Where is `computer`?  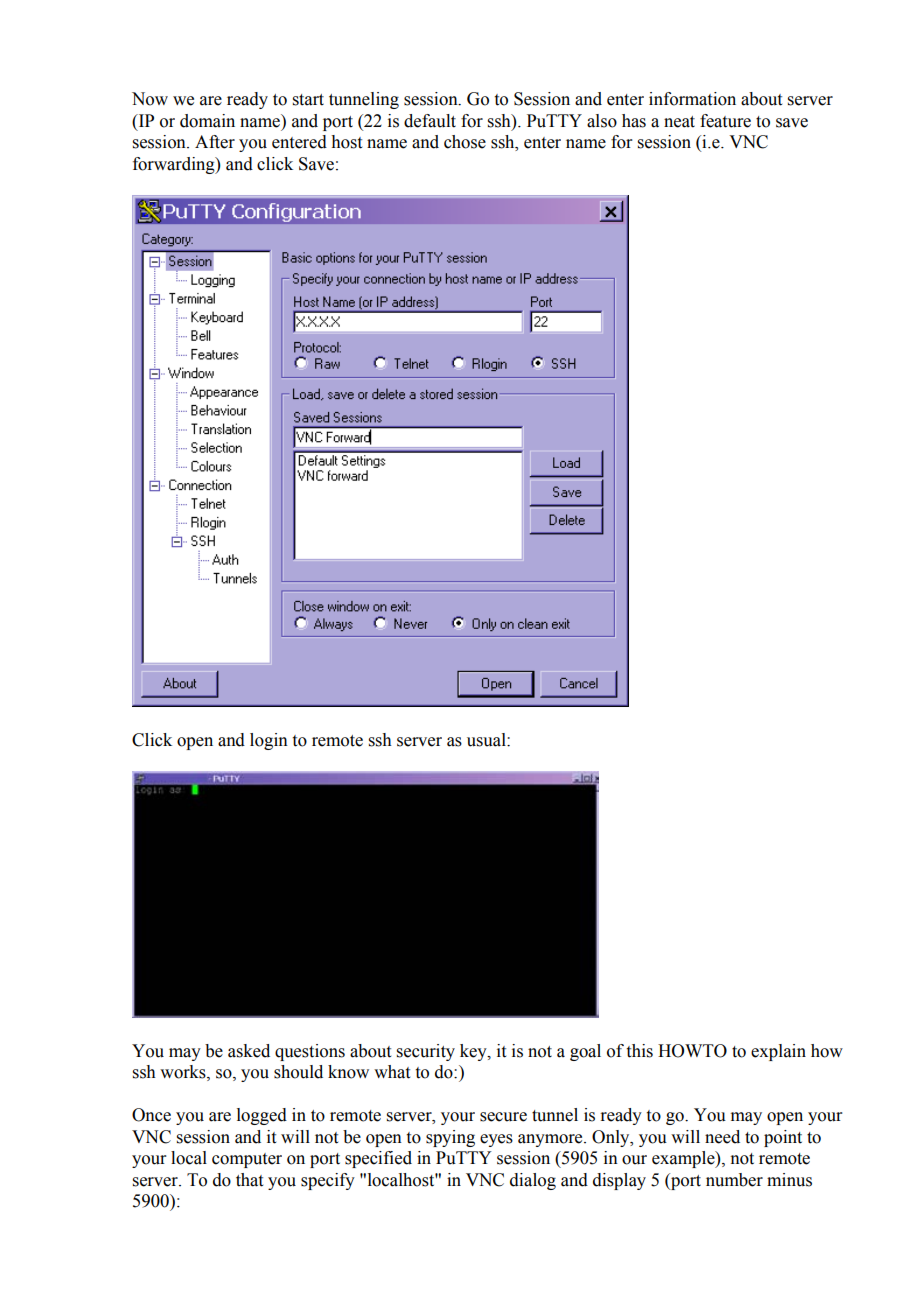
computer is located at coordinates (247, 1160).
